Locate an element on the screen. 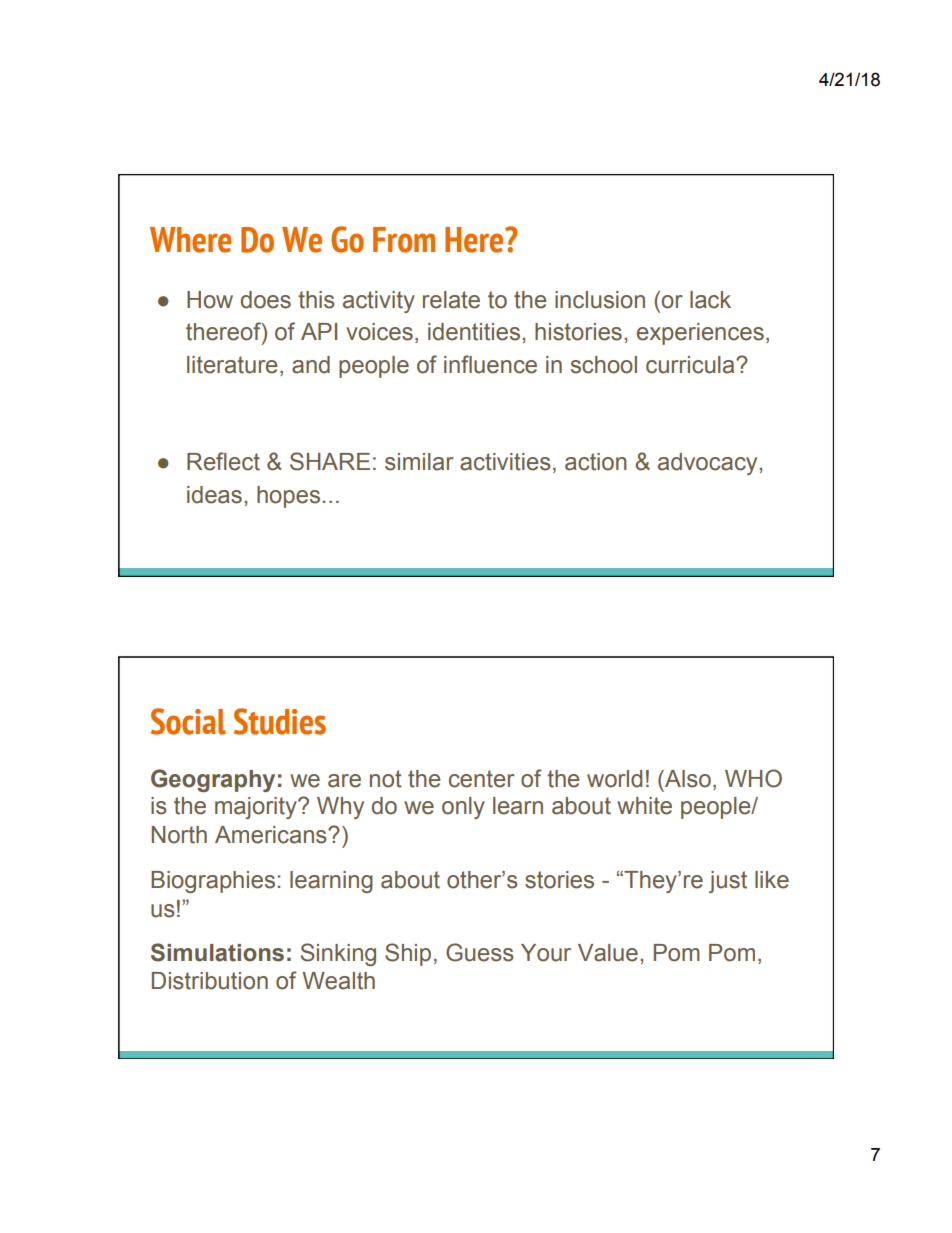  Simulations is located at coordinates (217, 952).
